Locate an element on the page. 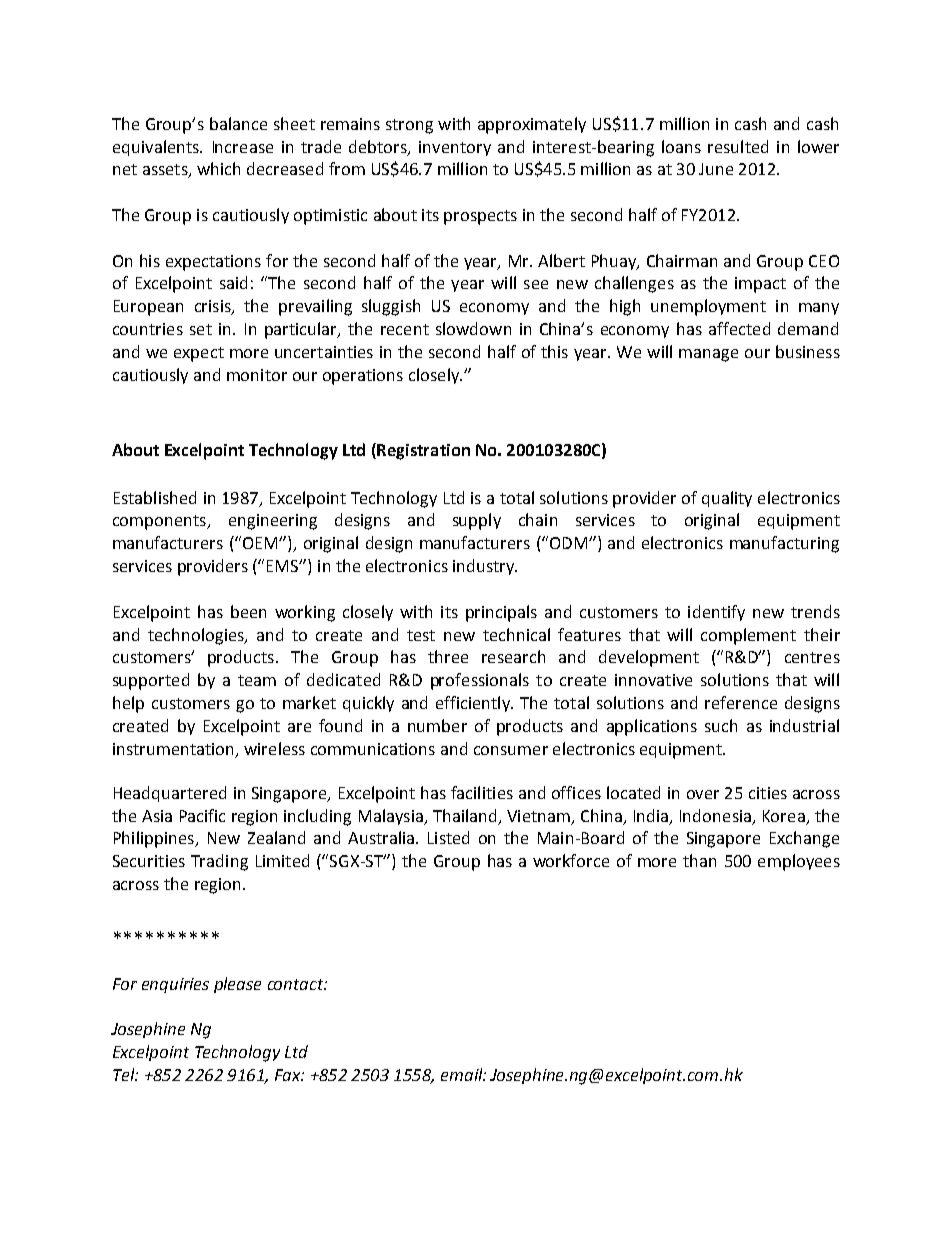 The height and width of the image is (1233, 952). manufacturing is located at coordinates (784, 544).
